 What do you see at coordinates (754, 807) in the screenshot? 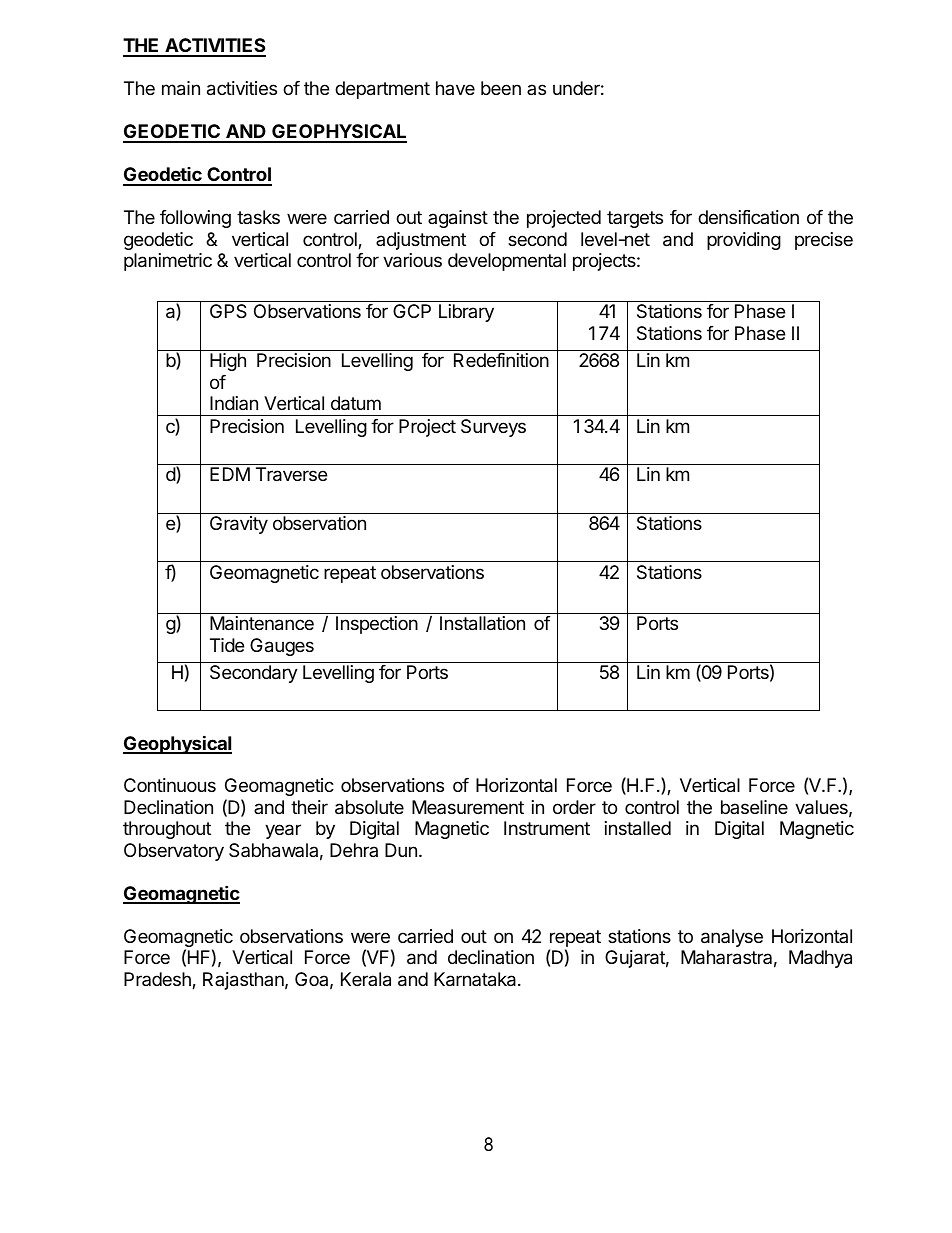
I see `baseline` at bounding box center [754, 807].
